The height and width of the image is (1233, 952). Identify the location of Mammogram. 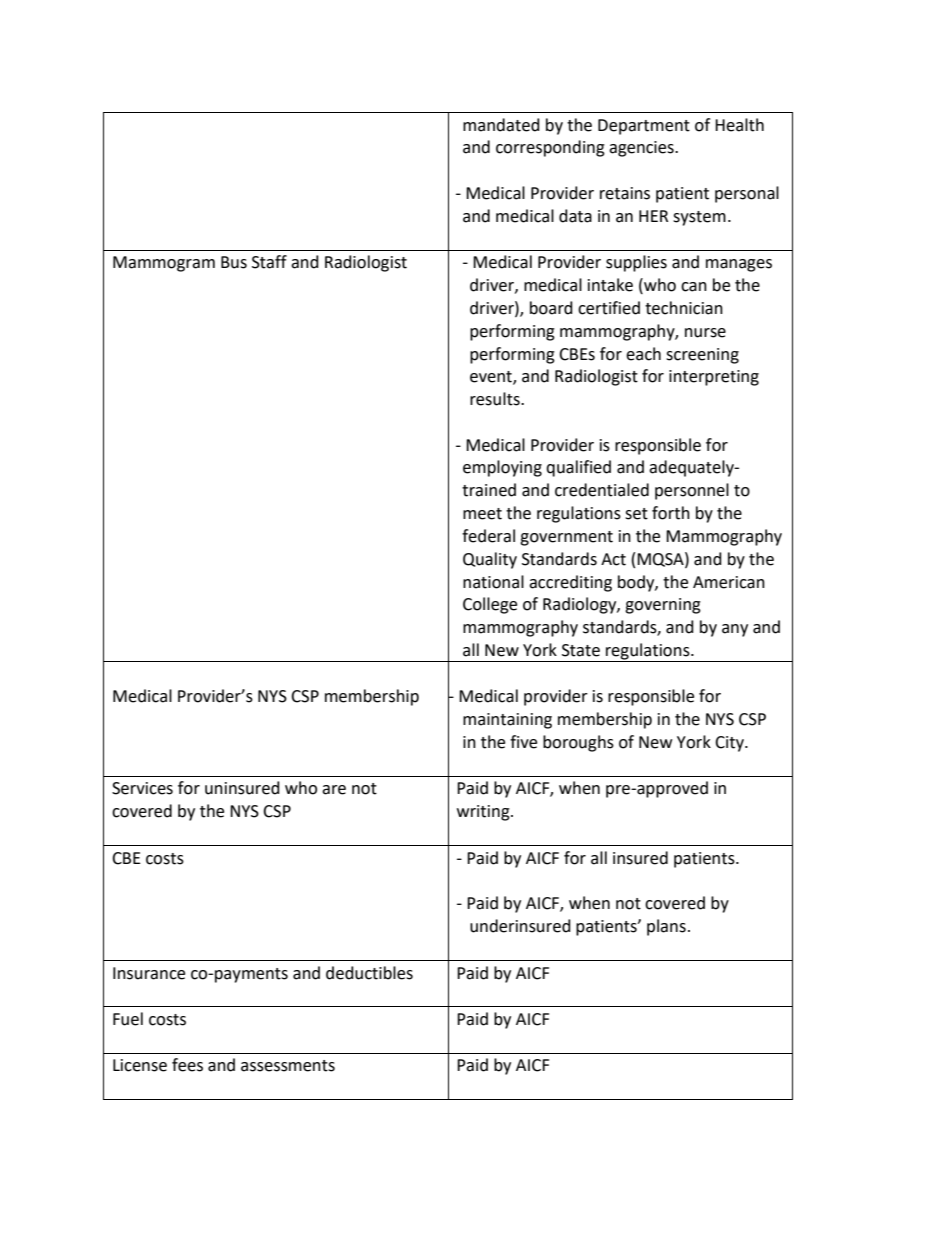
(164, 264).
